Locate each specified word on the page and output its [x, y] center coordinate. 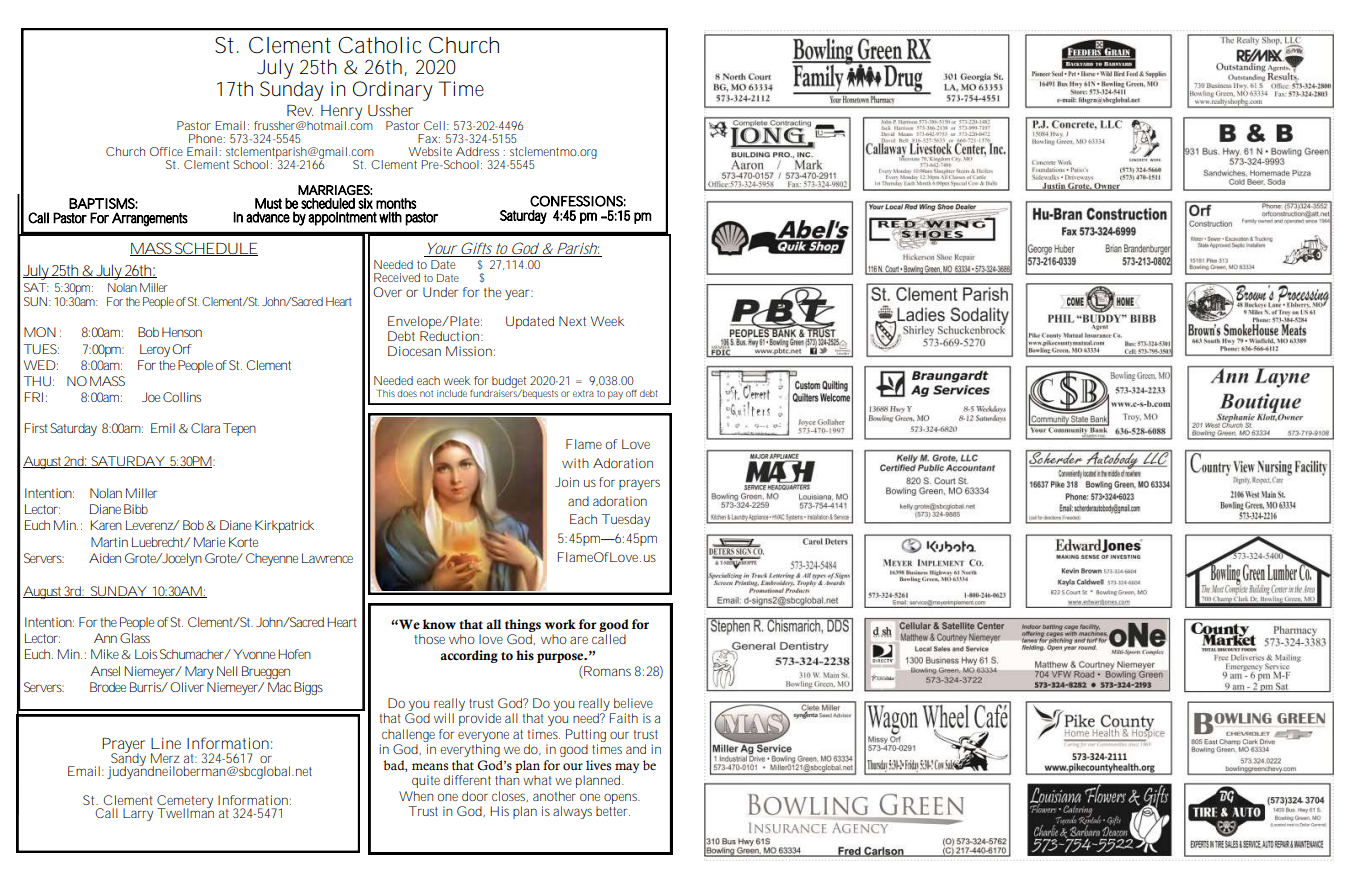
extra [583, 393]
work [560, 624]
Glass [135, 638]
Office [166, 151]
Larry [138, 814]
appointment [344, 219]
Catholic [379, 45]
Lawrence [327, 558]
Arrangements [150, 219]
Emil [163, 428]
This [387, 393]
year [519, 294]
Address [477, 151]
